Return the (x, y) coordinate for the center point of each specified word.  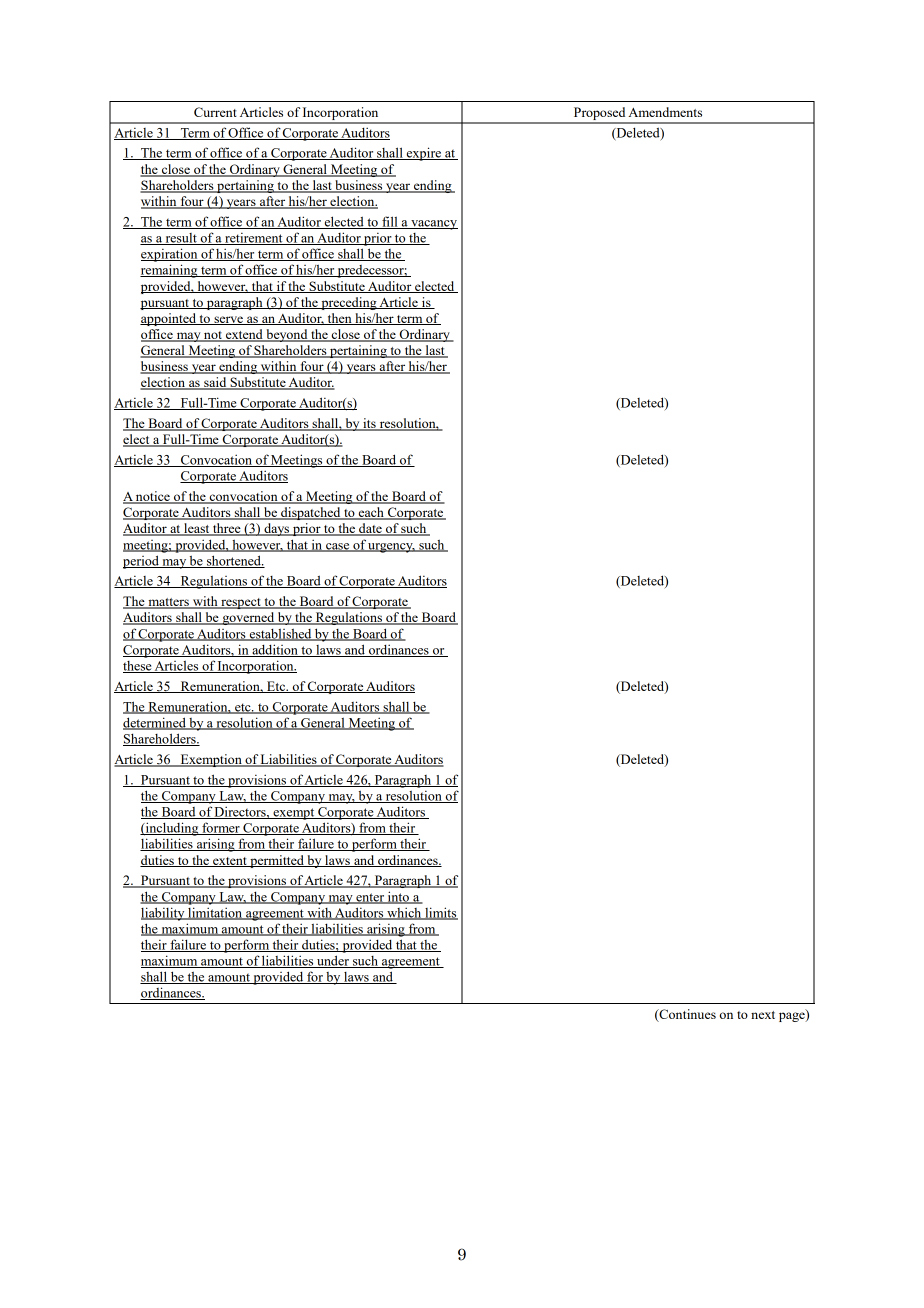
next (763, 1015)
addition (275, 650)
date (370, 529)
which (404, 913)
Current (215, 112)
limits (440, 913)
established (280, 634)
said (215, 383)
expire (424, 154)
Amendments (665, 112)
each (371, 513)
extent (230, 862)
